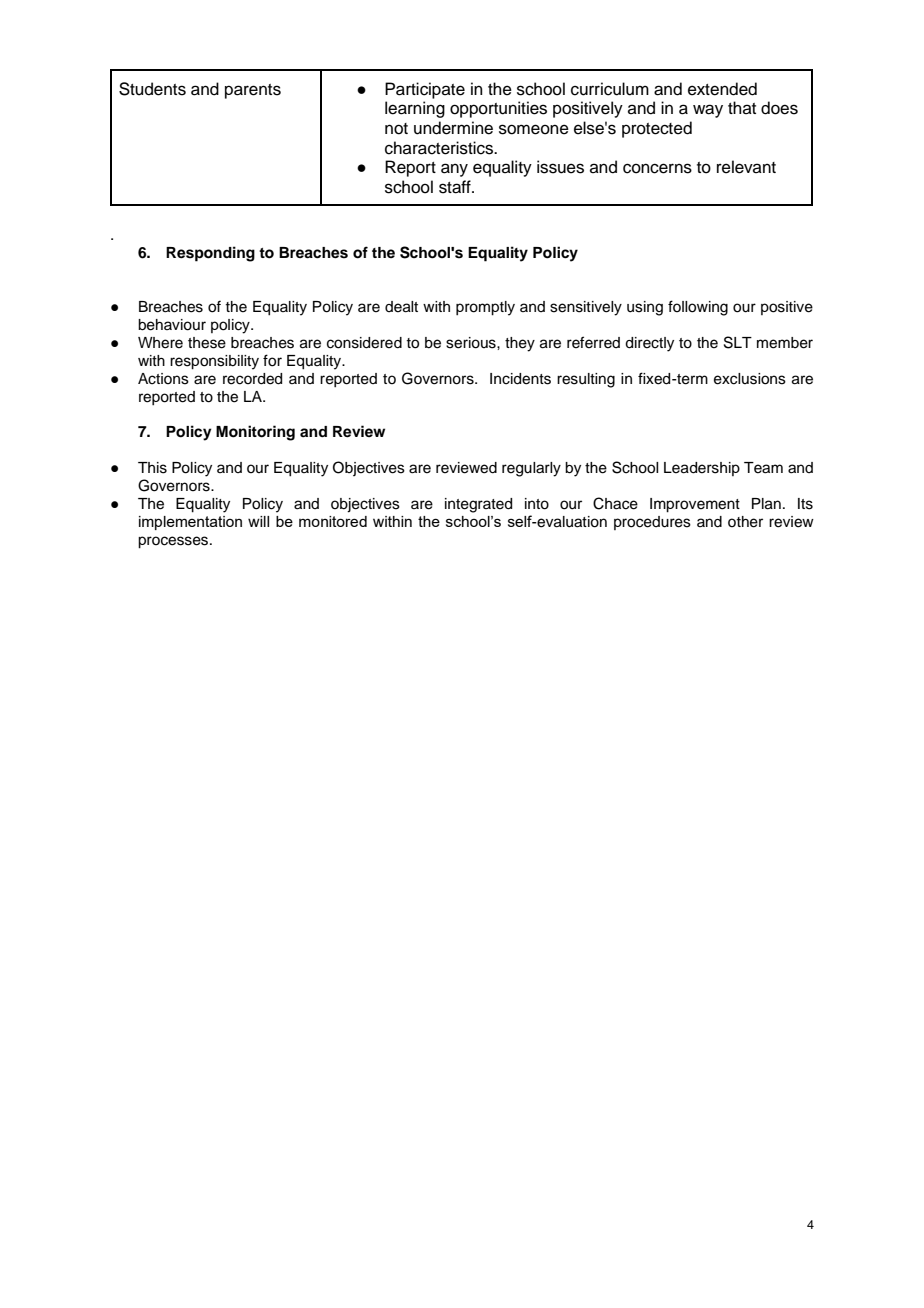 This image has width=924, height=1308. I want to click on that, so click(742, 107).
